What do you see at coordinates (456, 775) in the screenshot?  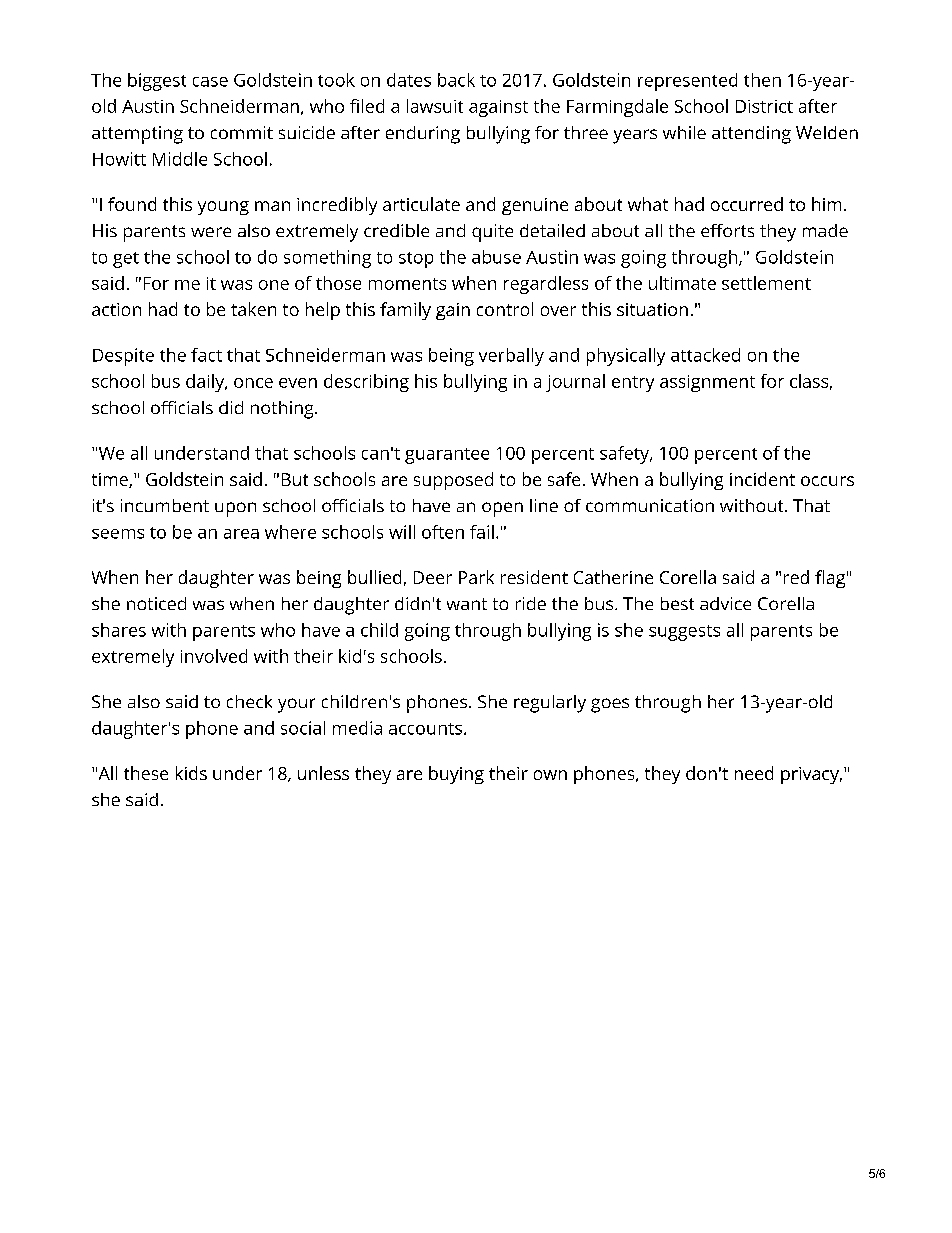 I see `buying` at bounding box center [456, 775].
